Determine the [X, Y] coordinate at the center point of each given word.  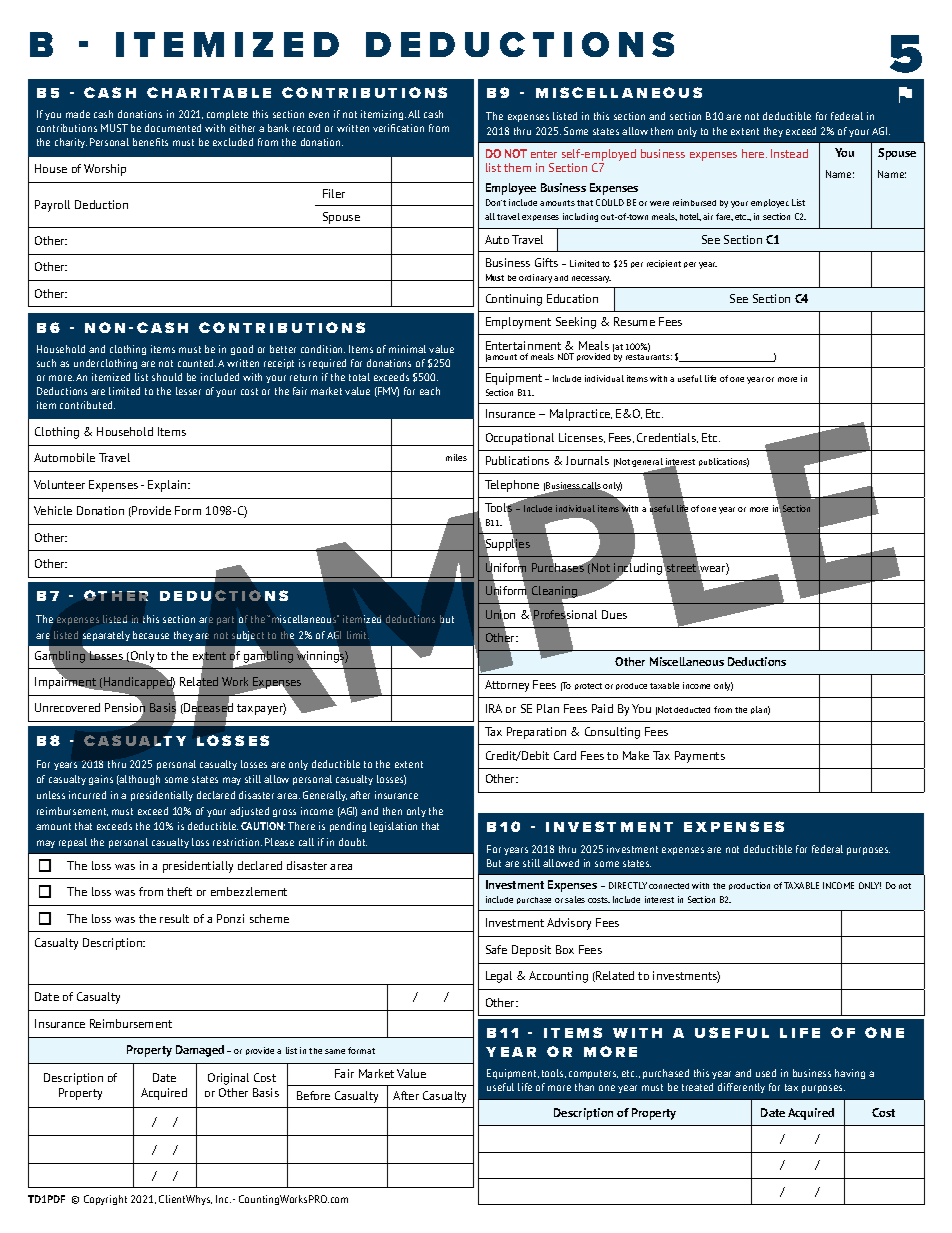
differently [741, 1088]
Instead [789, 153]
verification [398, 128]
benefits [150, 142]
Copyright [105, 1200]
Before [313, 1095]
